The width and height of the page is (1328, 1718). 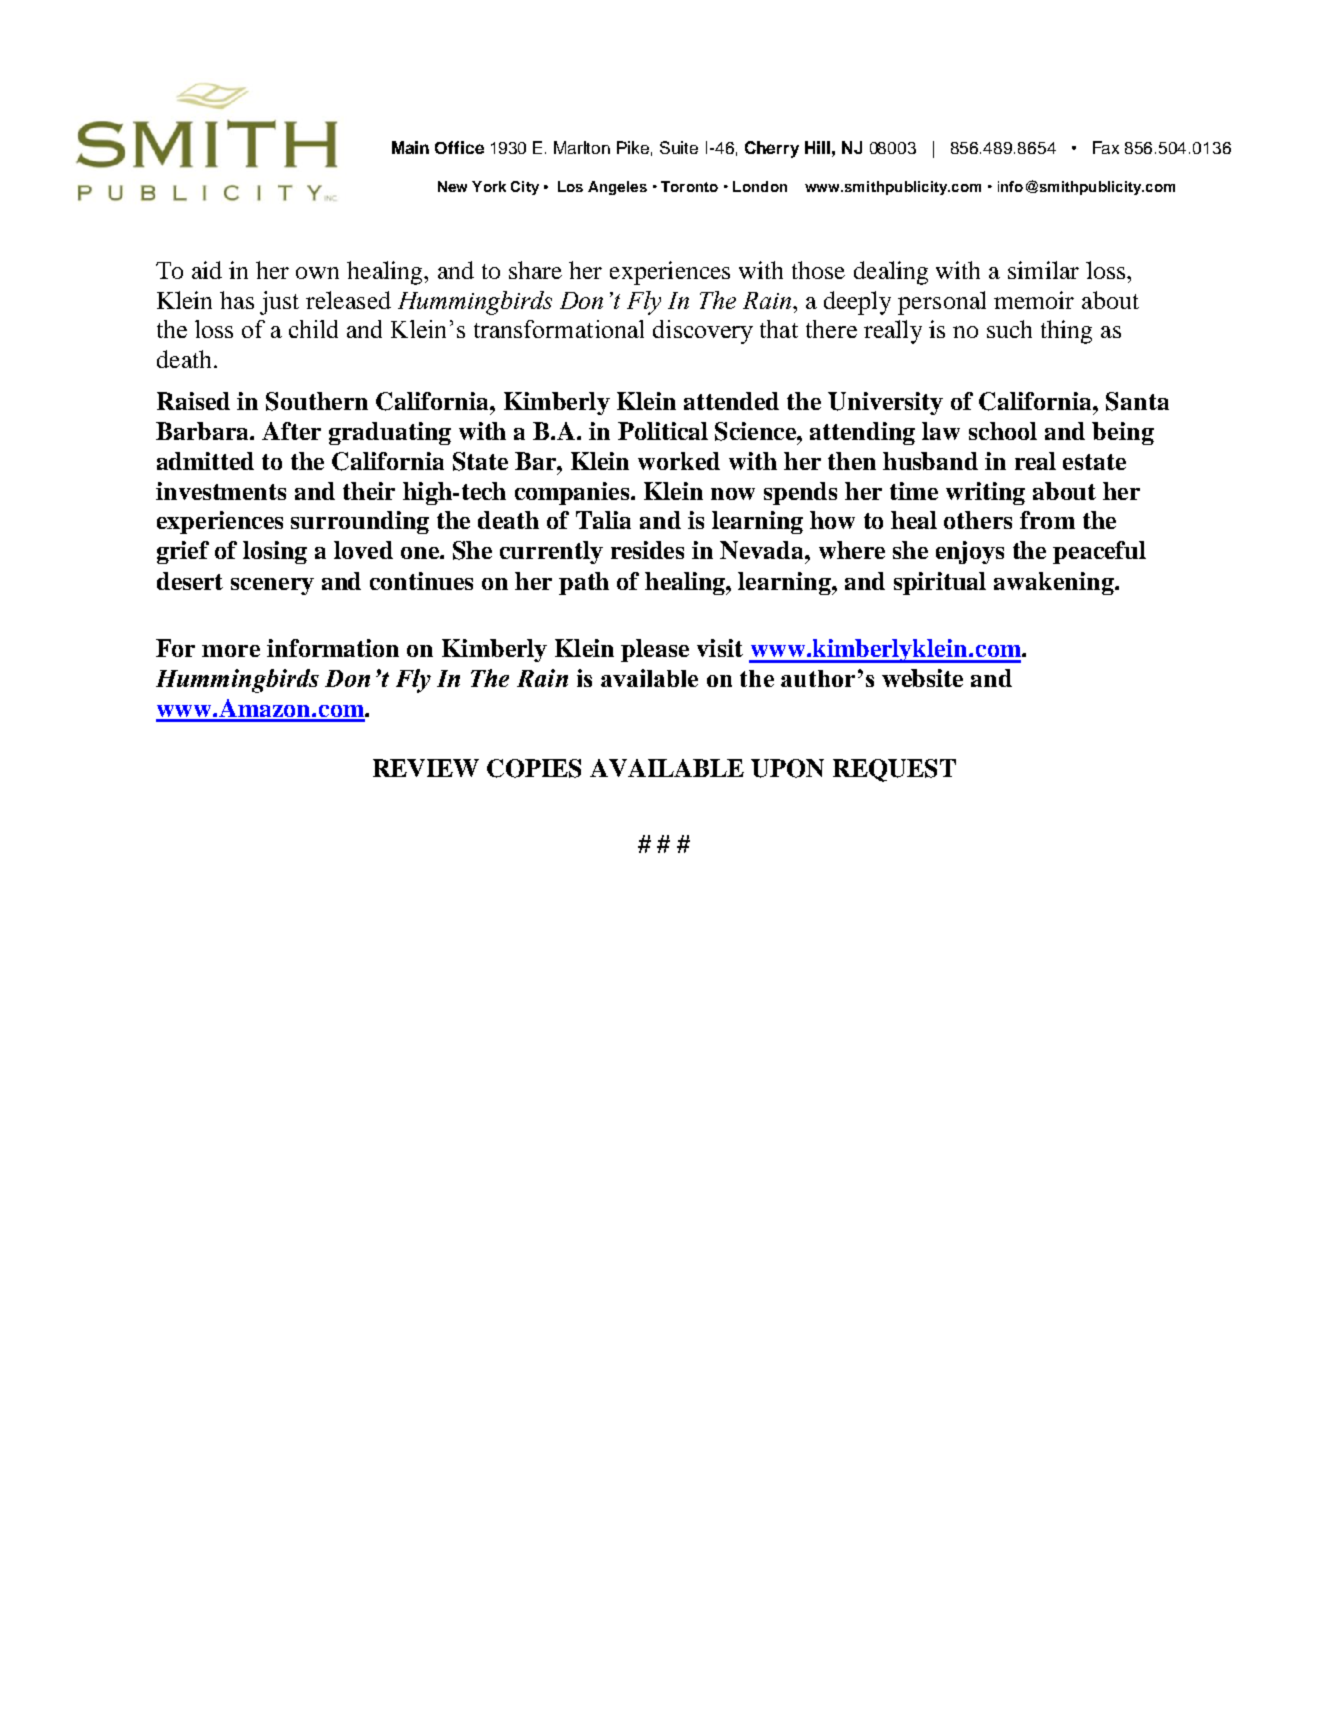 What do you see at coordinates (410, 147) in the page?
I see `Main` at bounding box center [410, 147].
